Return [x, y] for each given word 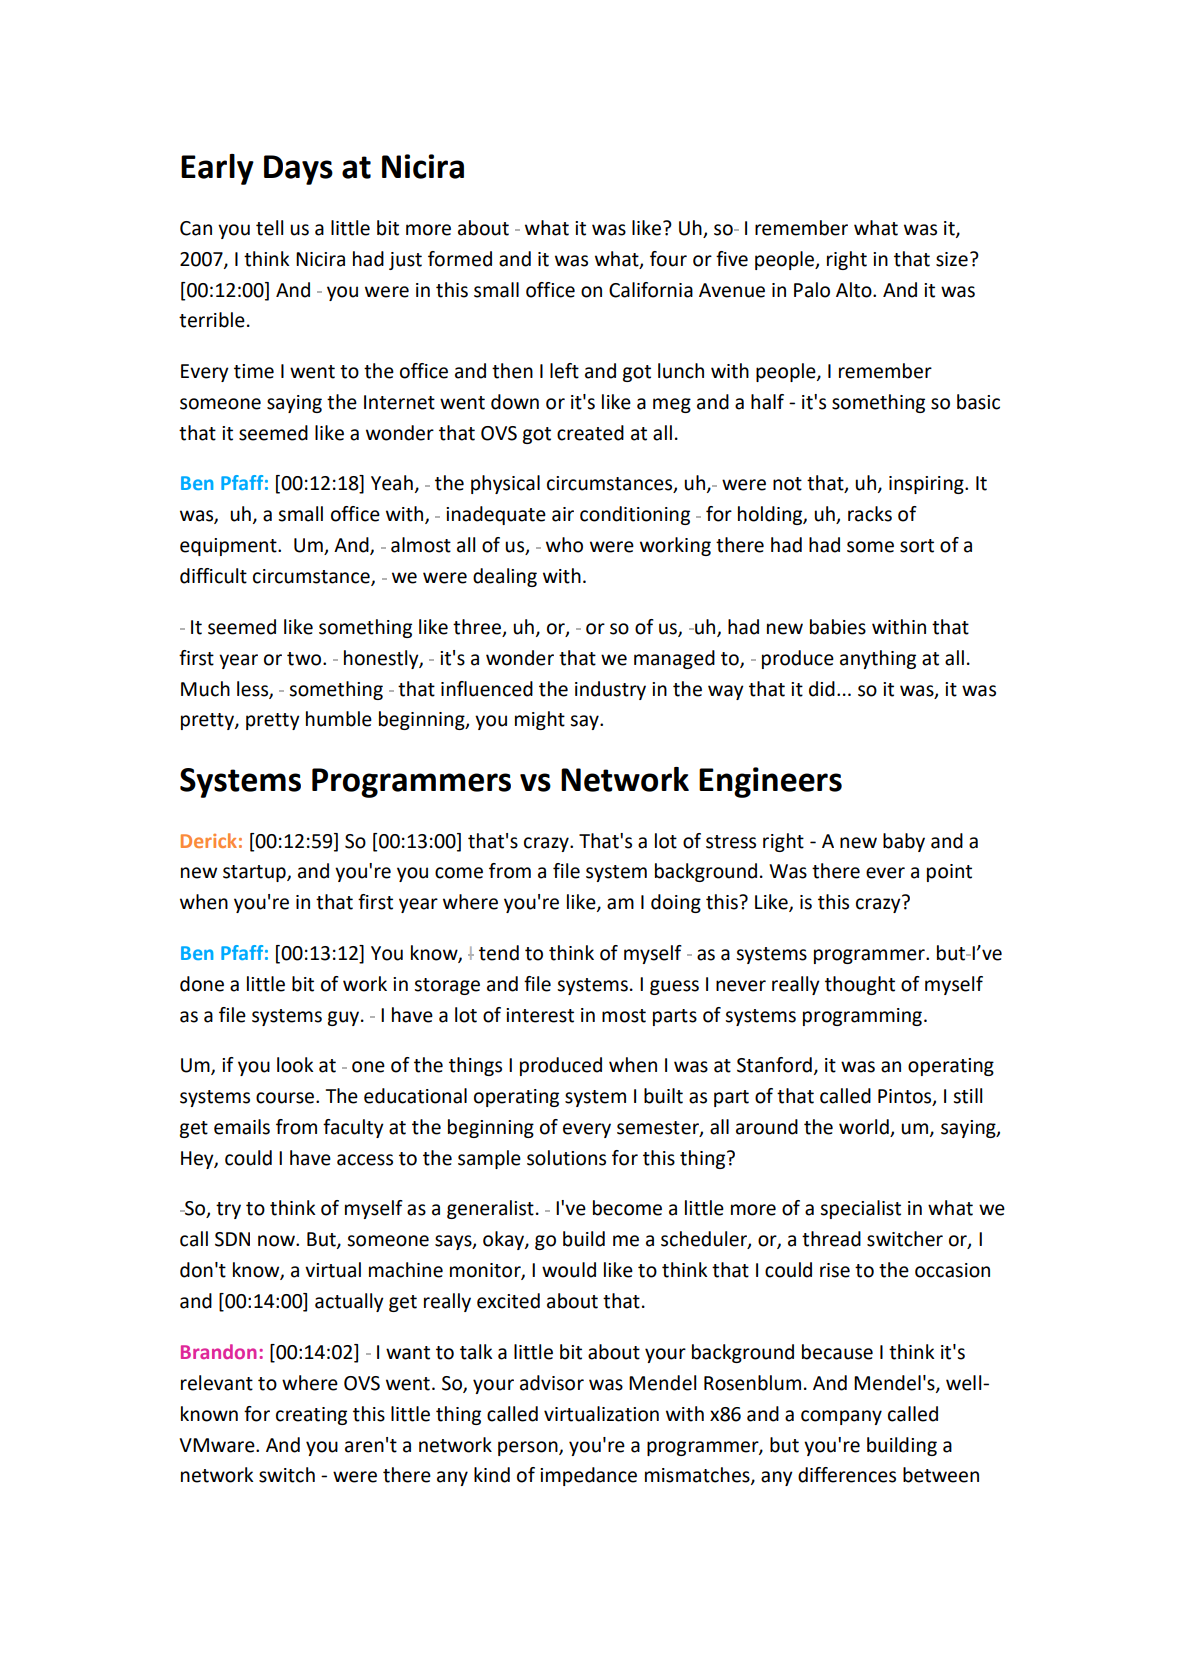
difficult [213, 576]
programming [862, 1017]
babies [838, 627]
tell [269, 228]
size [952, 259]
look [295, 1065]
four [668, 259]
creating [311, 1416]
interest [540, 1015]
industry [610, 690]
